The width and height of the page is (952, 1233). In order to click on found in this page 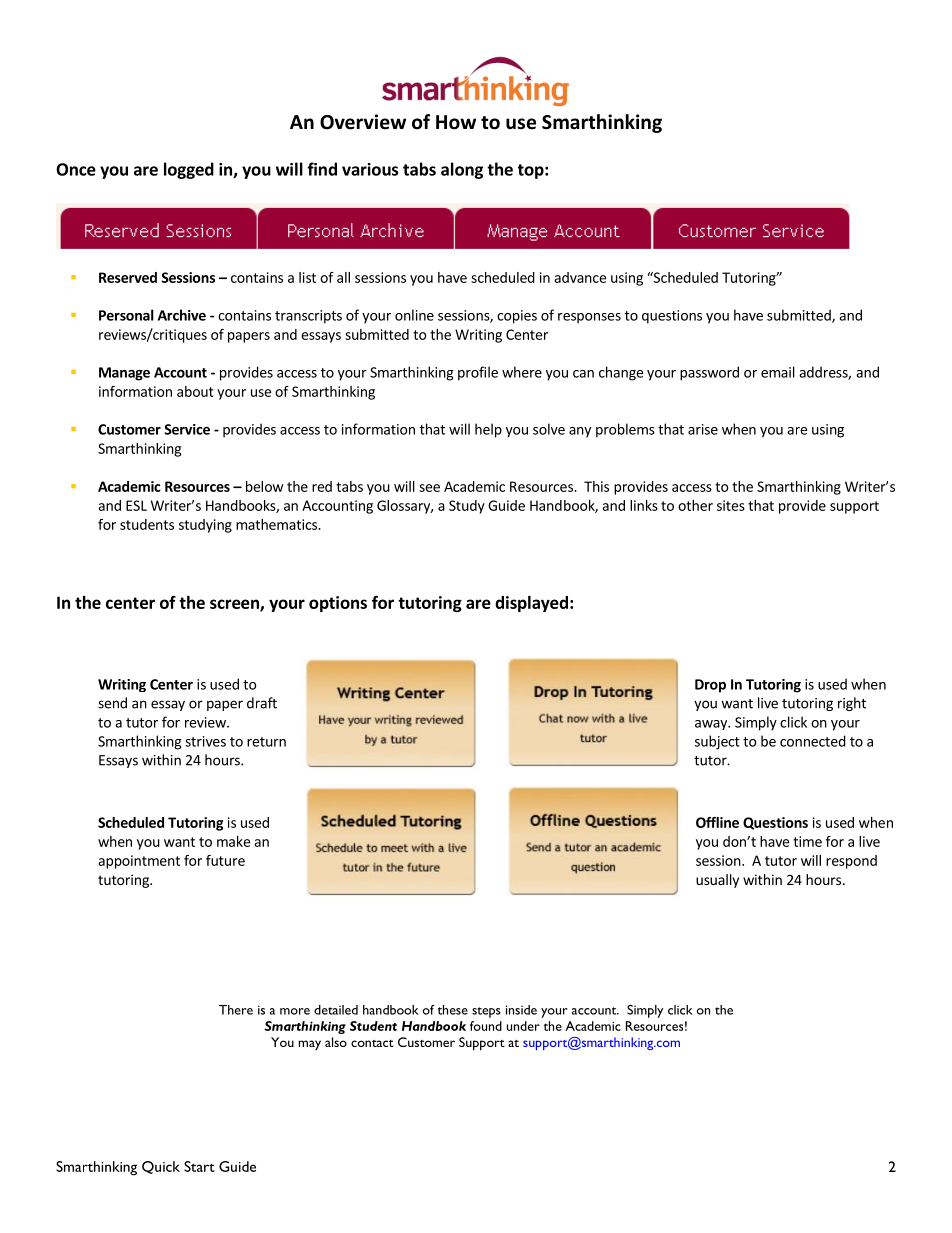, I will do `click(486, 1026)`.
